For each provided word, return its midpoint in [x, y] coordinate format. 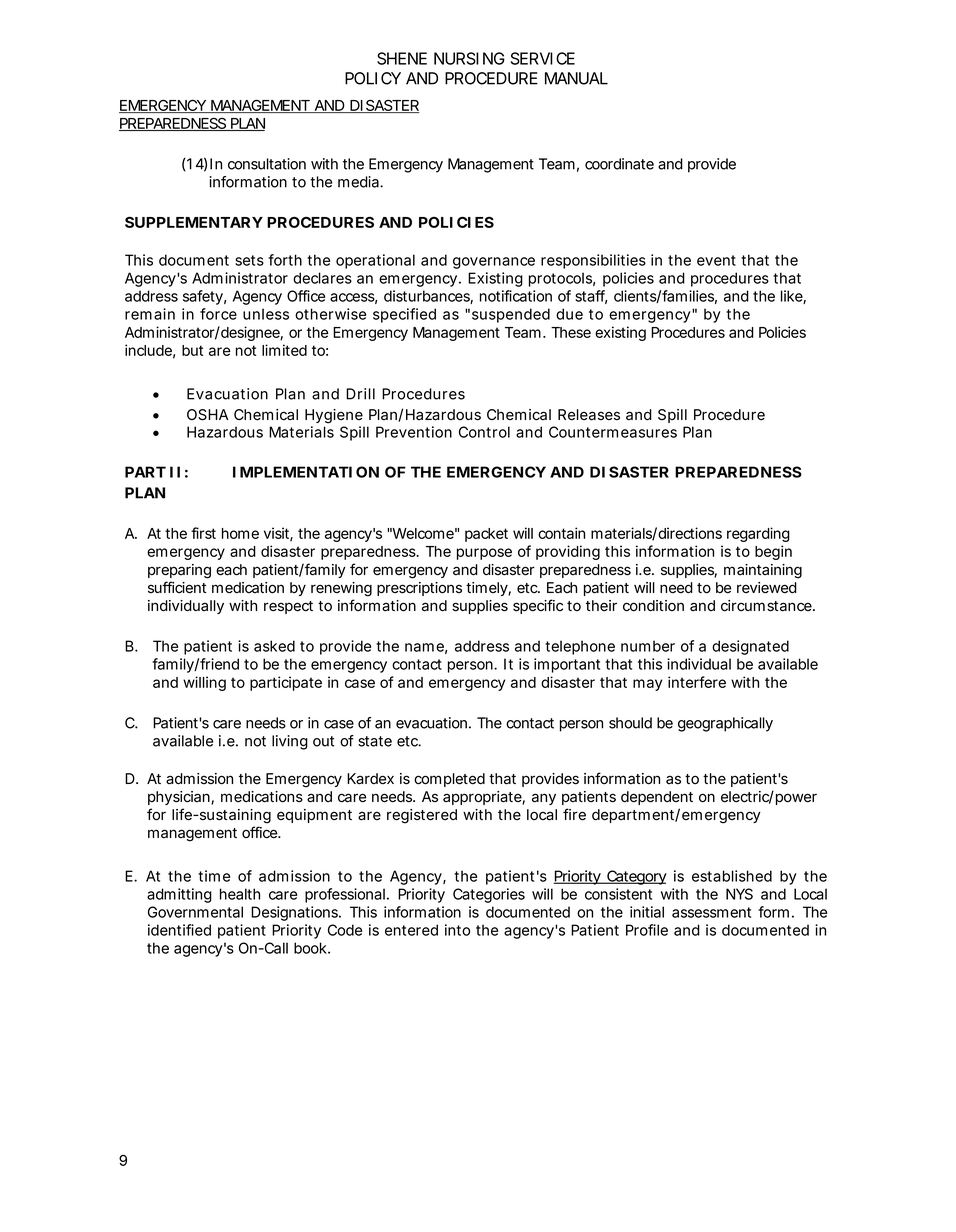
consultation [267, 164]
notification [516, 296]
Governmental [195, 912]
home [240, 533]
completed [449, 780]
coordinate [619, 164]
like [792, 297]
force [218, 314]
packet [486, 535]
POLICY [373, 78]
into [457, 930]
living [290, 742]
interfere [697, 682]
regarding [758, 534]
